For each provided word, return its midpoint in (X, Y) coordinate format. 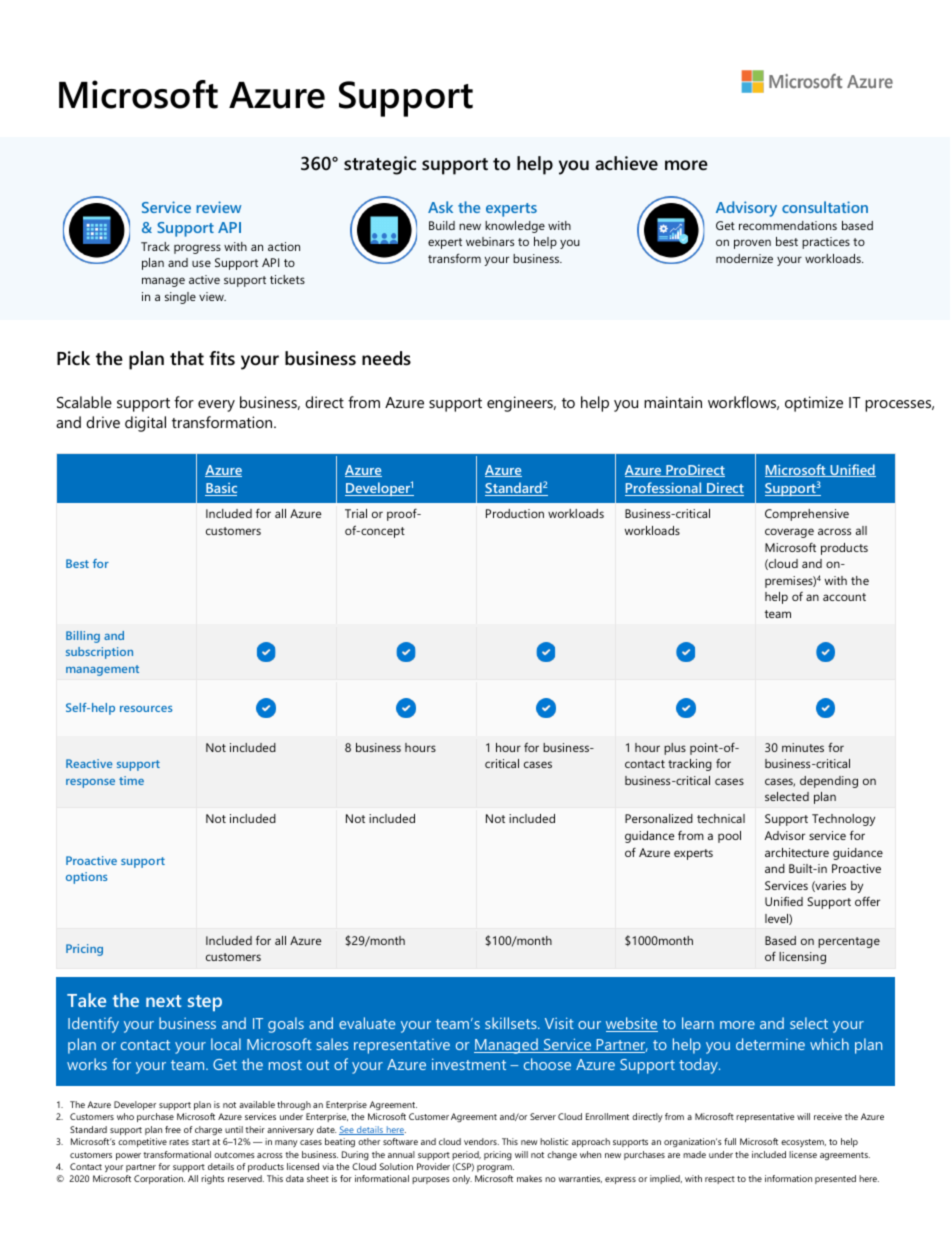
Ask (440, 207)
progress (197, 249)
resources (146, 709)
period (466, 1155)
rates (179, 1142)
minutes (803, 747)
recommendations (788, 225)
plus (675, 749)
